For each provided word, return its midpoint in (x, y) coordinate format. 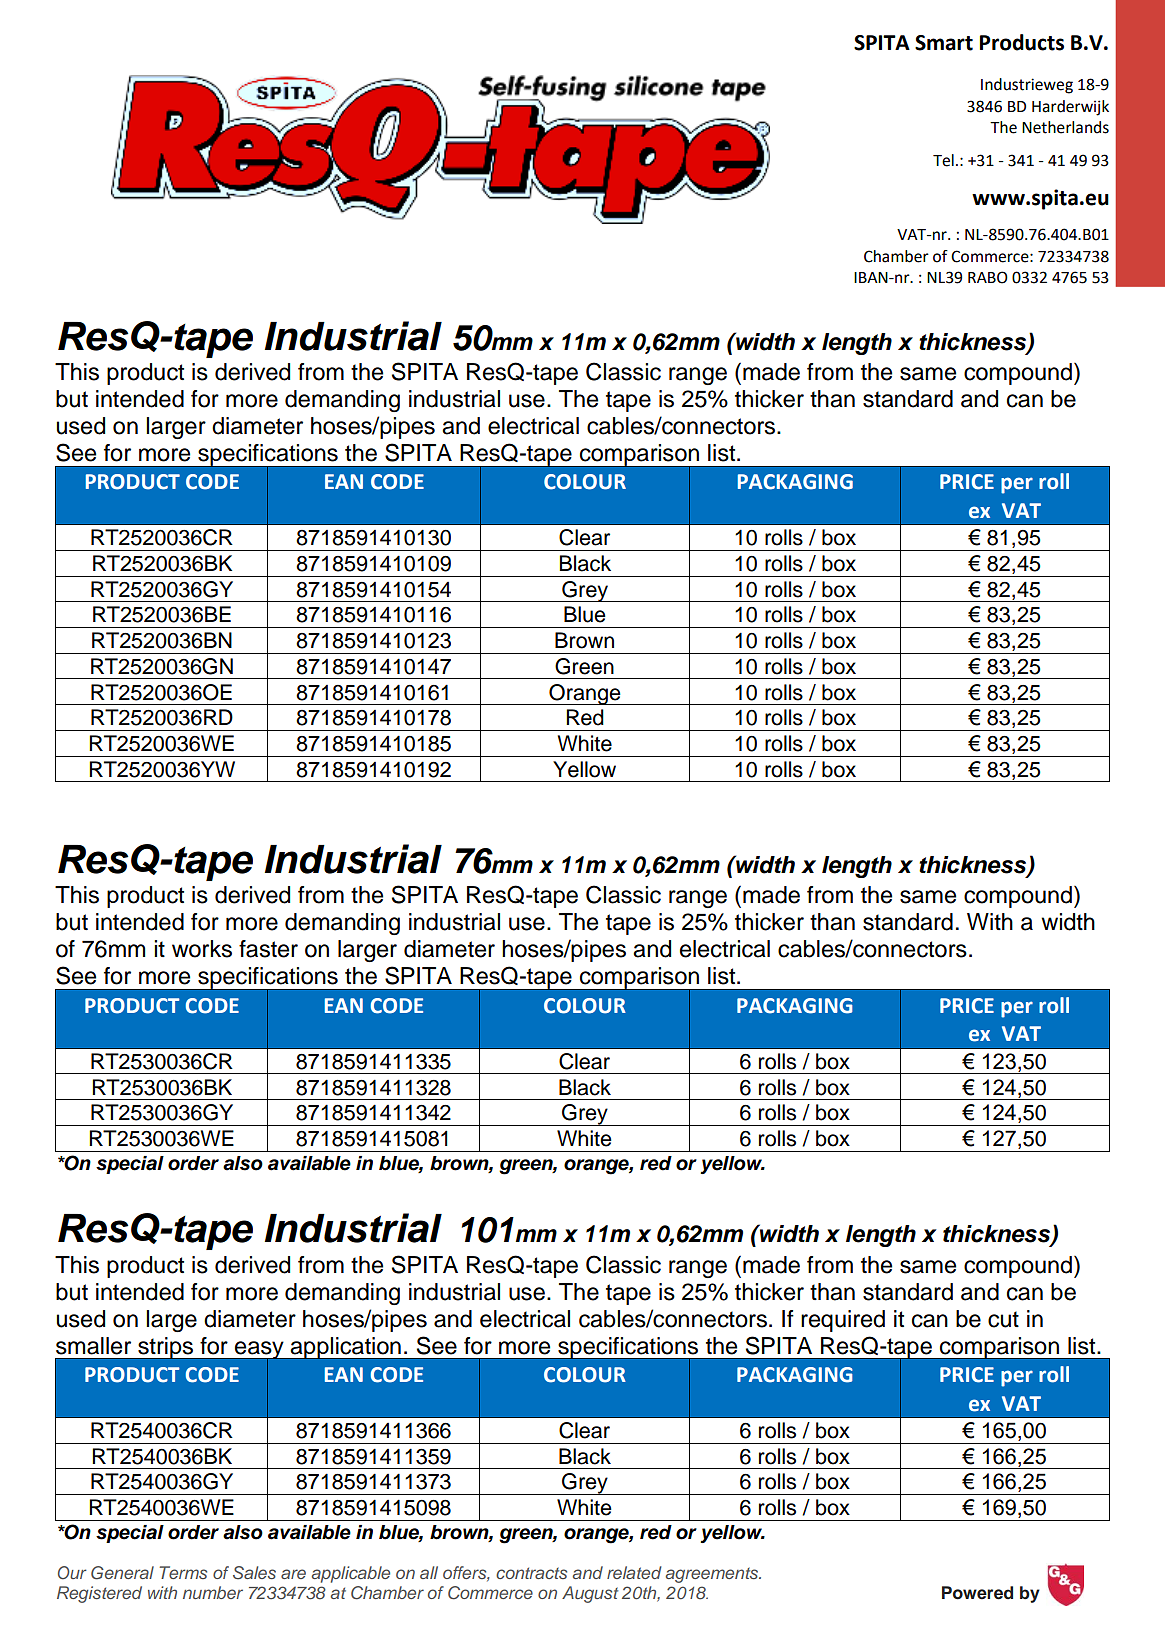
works (202, 949)
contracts (531, 1573)
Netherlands (1065, 127)
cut (1003, 1319)
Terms (183, 1572)
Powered (977, 1593)
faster (268, 949)
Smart (944, 43)
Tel (943, 160)
